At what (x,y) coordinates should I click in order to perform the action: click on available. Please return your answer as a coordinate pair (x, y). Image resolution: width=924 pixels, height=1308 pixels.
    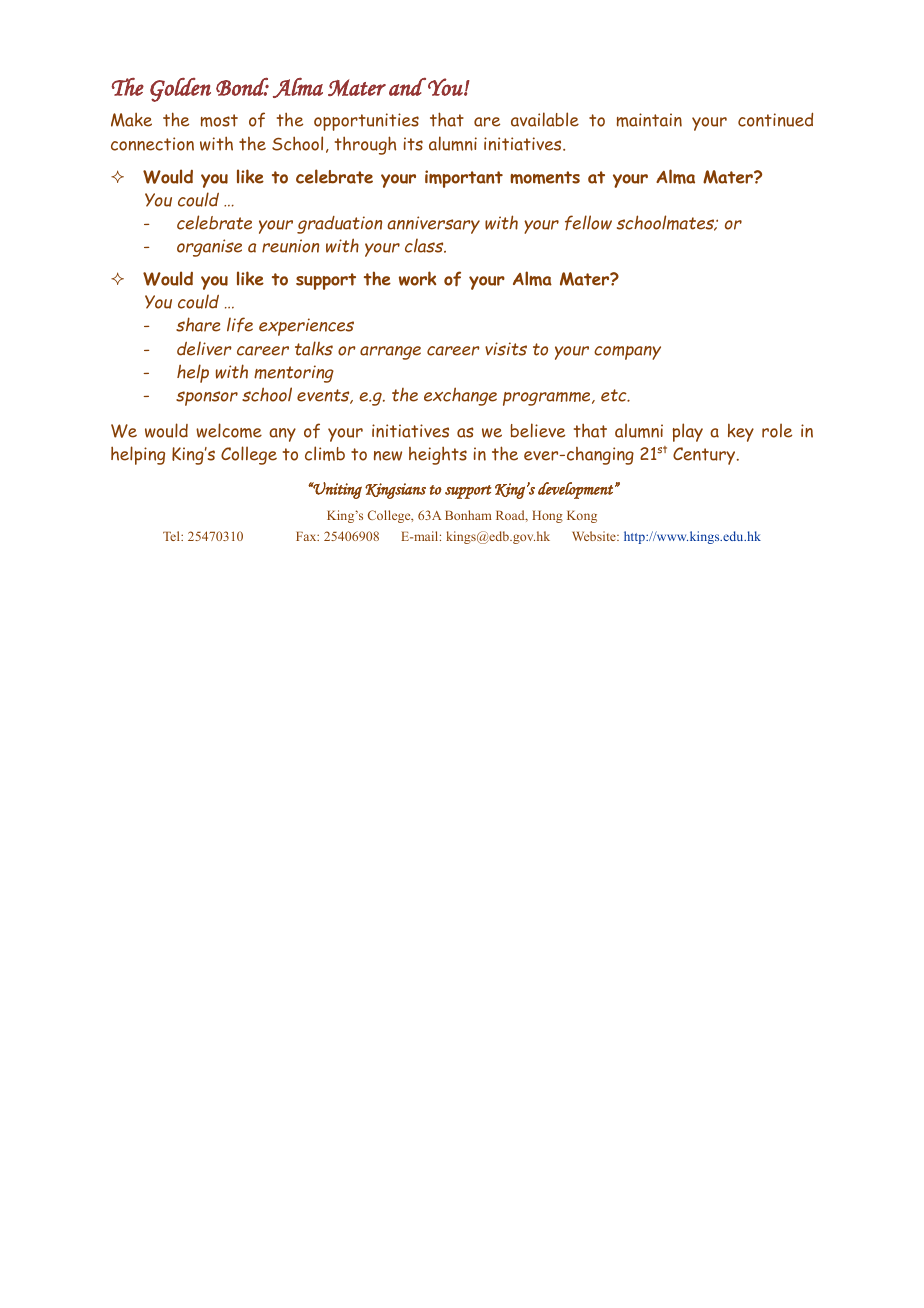
    Looking at the image, I should click on (545, 119).
